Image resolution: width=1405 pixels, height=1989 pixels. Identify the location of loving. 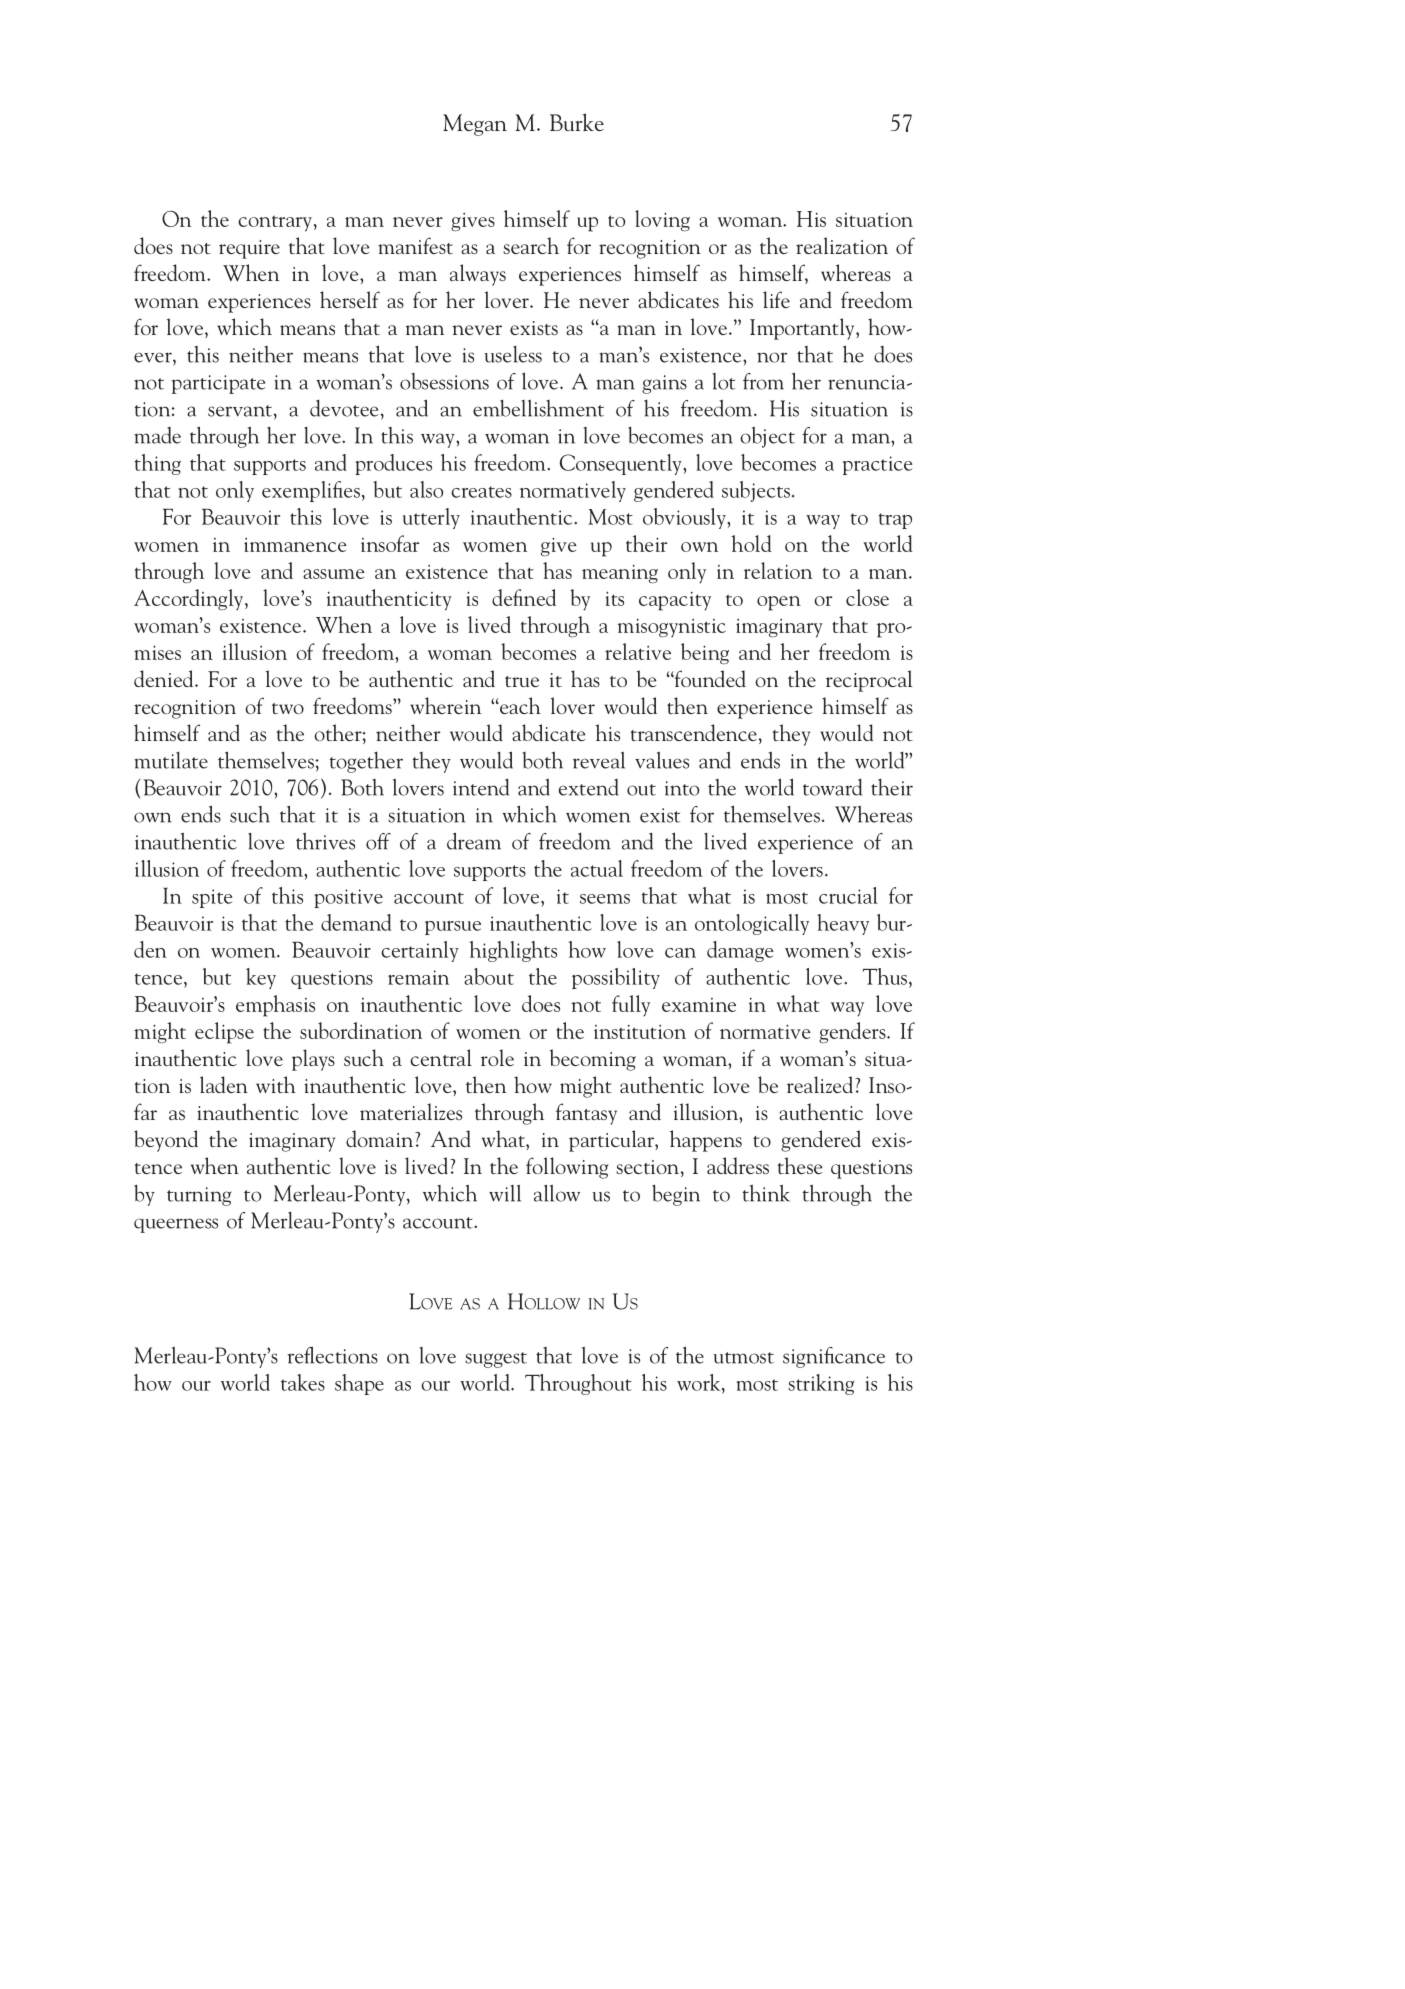
(662, 221).
